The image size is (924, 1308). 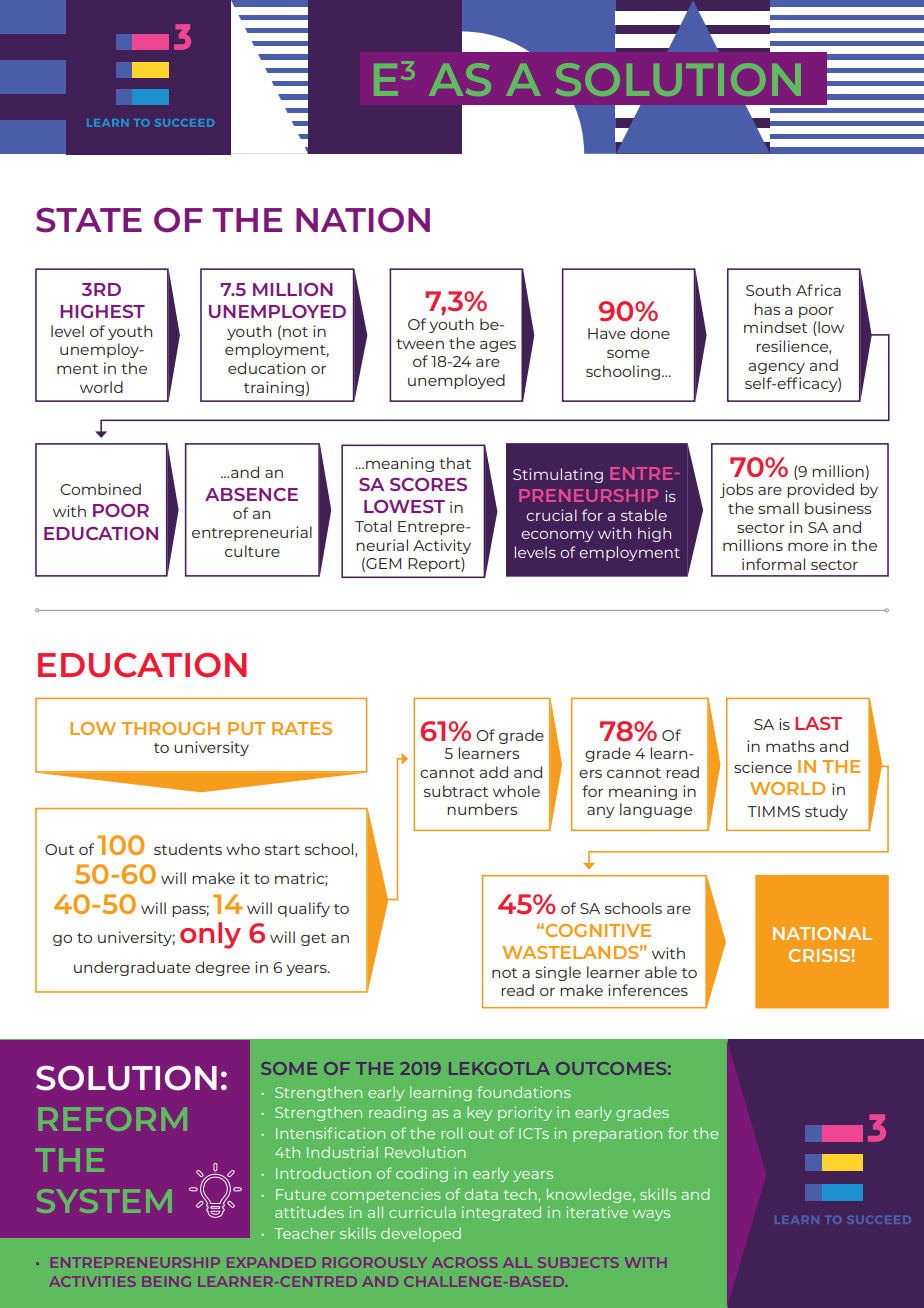 I want to click on South, so click(x=768, y=290).
